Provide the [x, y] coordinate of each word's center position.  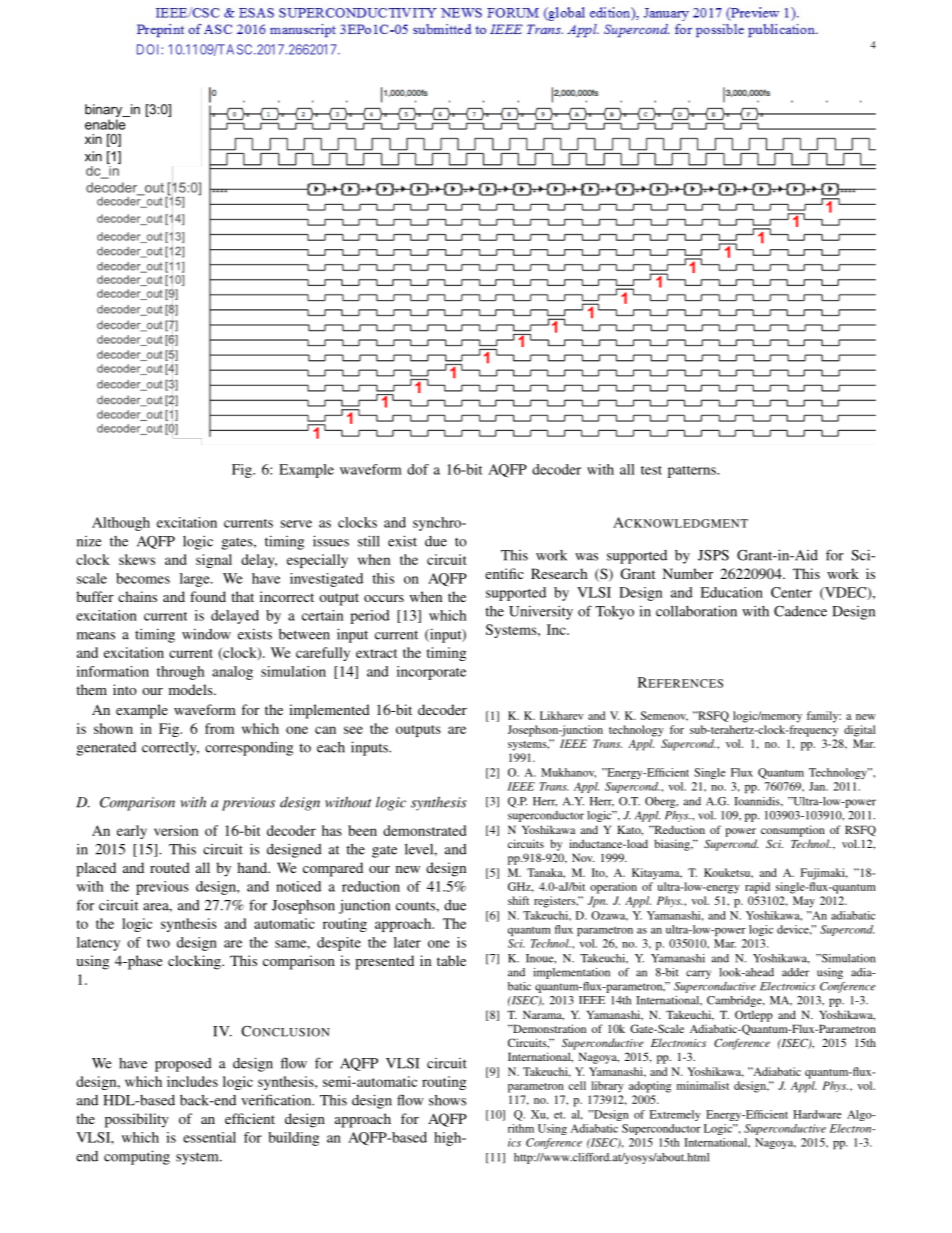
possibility [137, 1120]
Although [121, 524]
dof [418, 469]
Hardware [817, 1114]
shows [447, 1100]
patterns [693, 472]
